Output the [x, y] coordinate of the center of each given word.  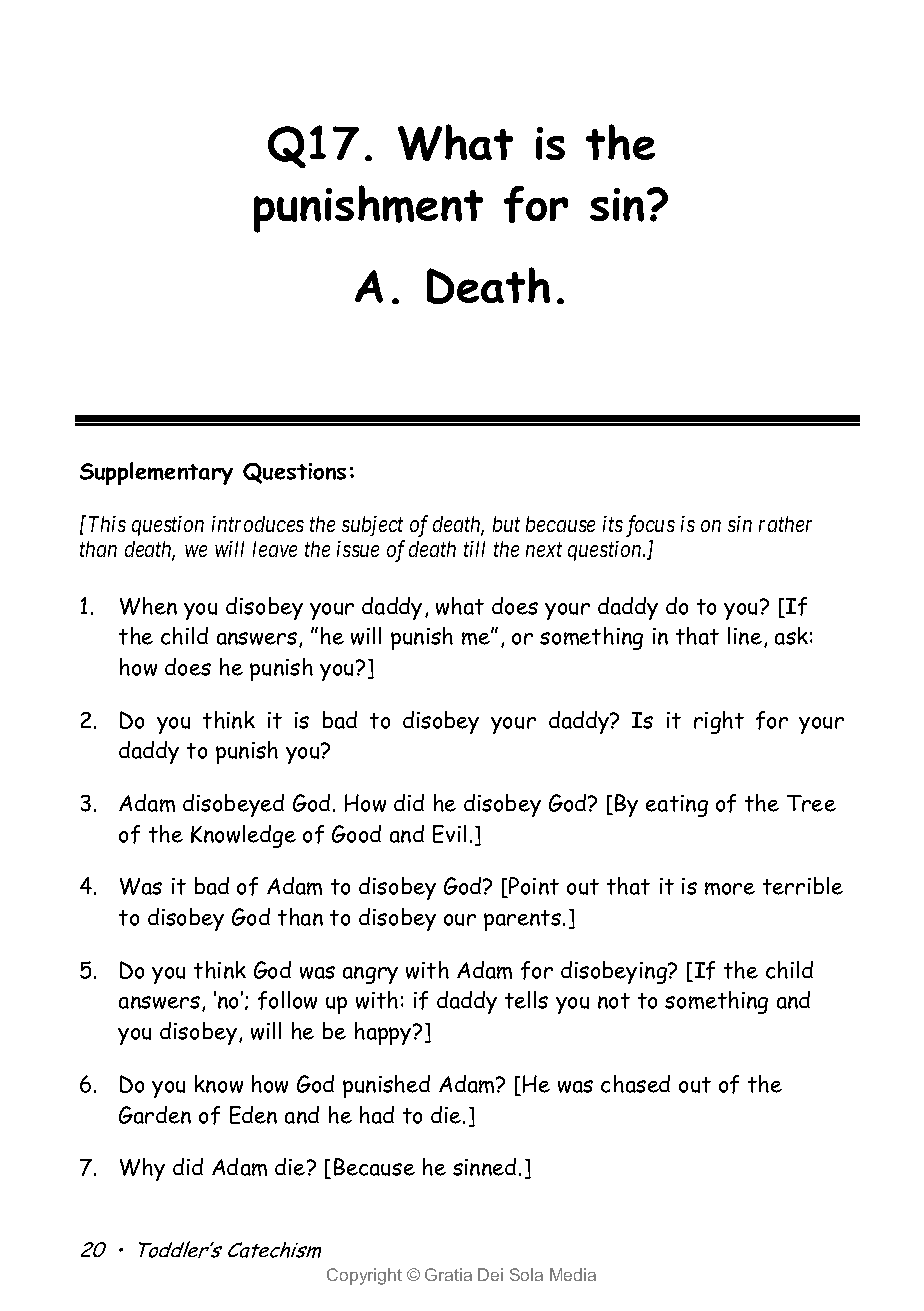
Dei [490, 1274]
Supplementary [156, 473]
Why [142, 1169]
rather [785, 524]
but [506, 524]
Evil [449, 834]
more [730, 888]
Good [356, 834]
